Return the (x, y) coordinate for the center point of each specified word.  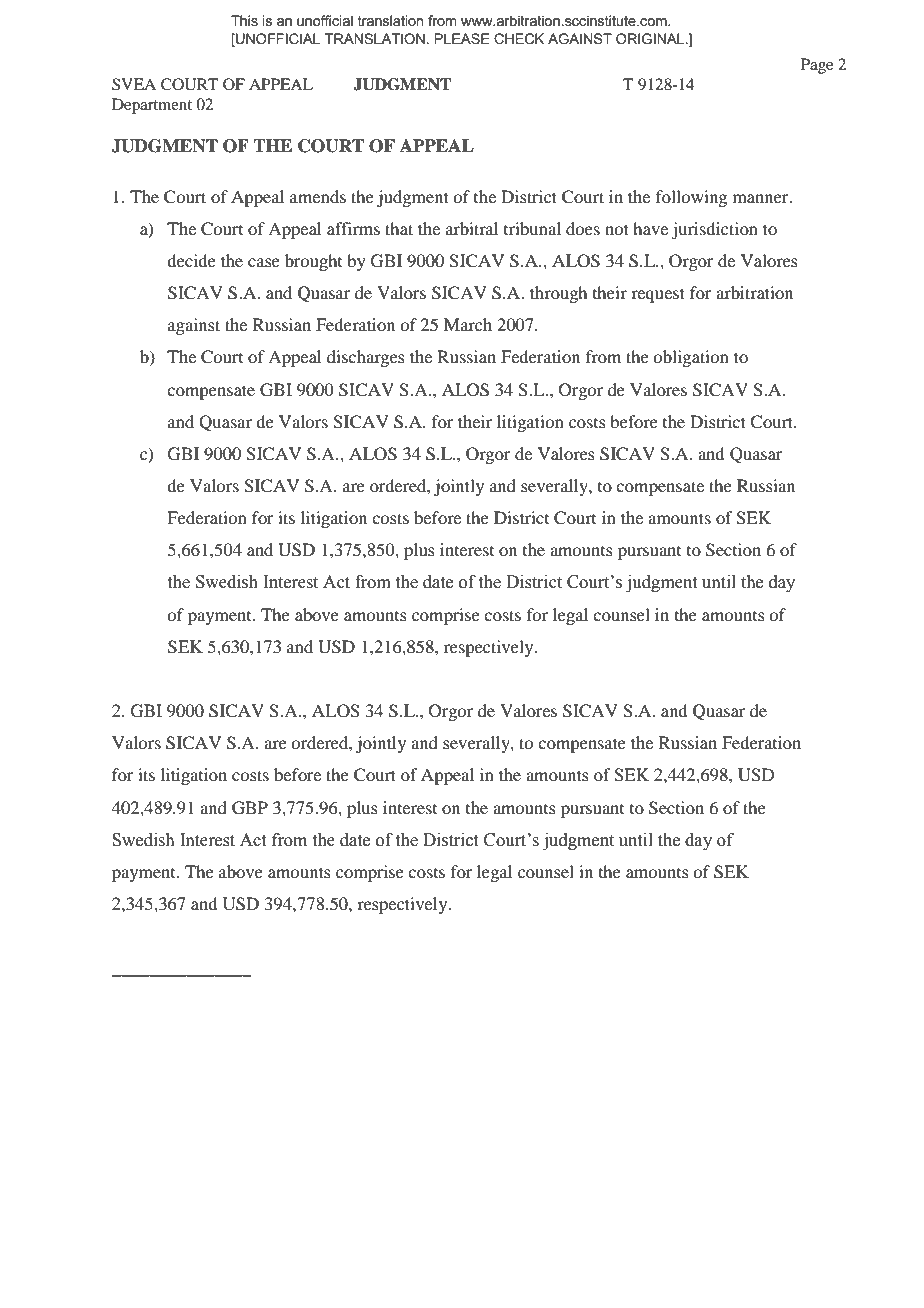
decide (191, 260)
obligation (691, 358)
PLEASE (462, 39)
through (558, 294)
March (468, 324)
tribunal (532, 228)
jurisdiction (714, 230)
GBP (250, 808)
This (244, 21)
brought (313, 262)
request (658, 295)
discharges (366, 358)
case (264, 262)
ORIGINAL (651, 39)
